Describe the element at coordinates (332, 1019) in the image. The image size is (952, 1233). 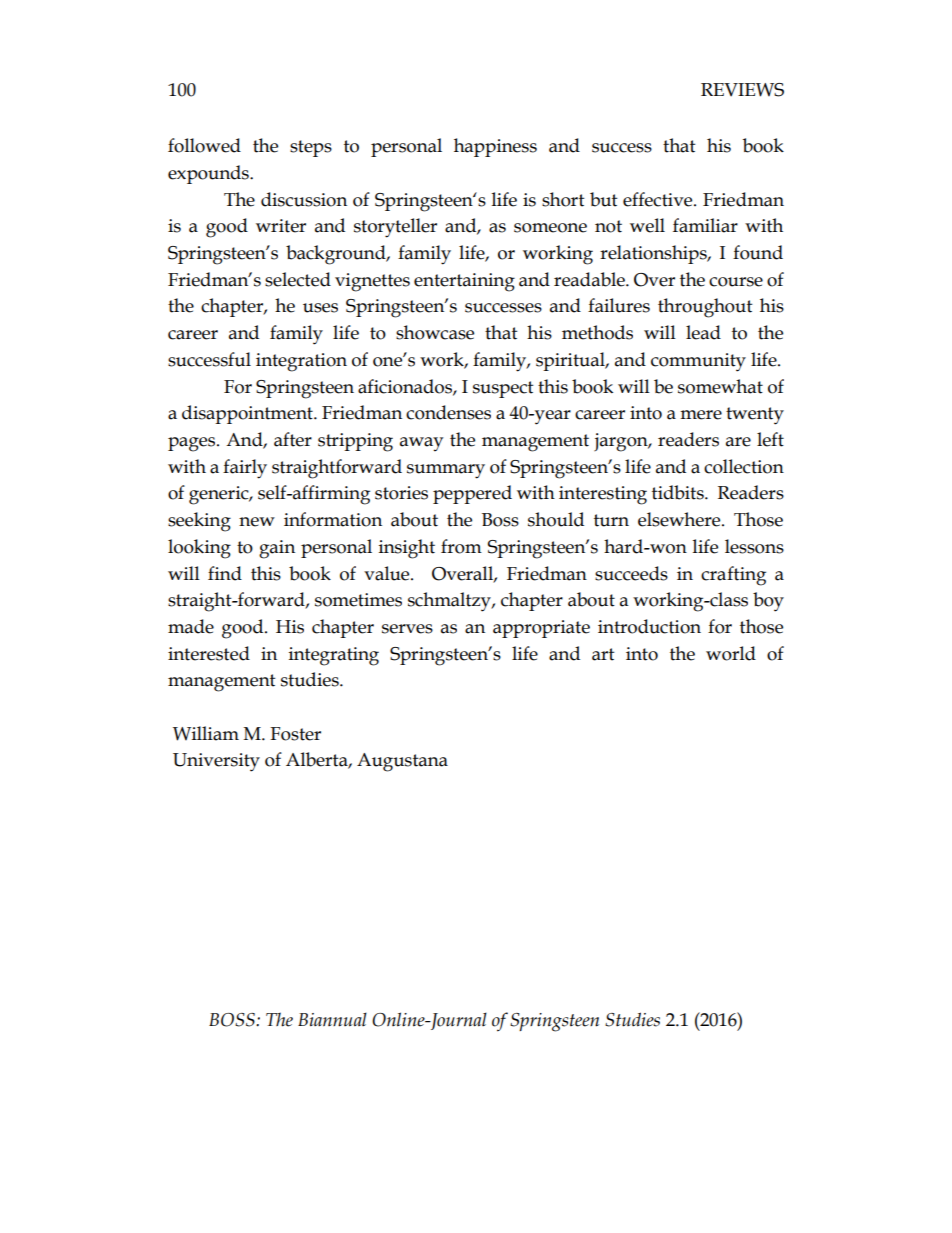
I see `Biannual` at that location.
